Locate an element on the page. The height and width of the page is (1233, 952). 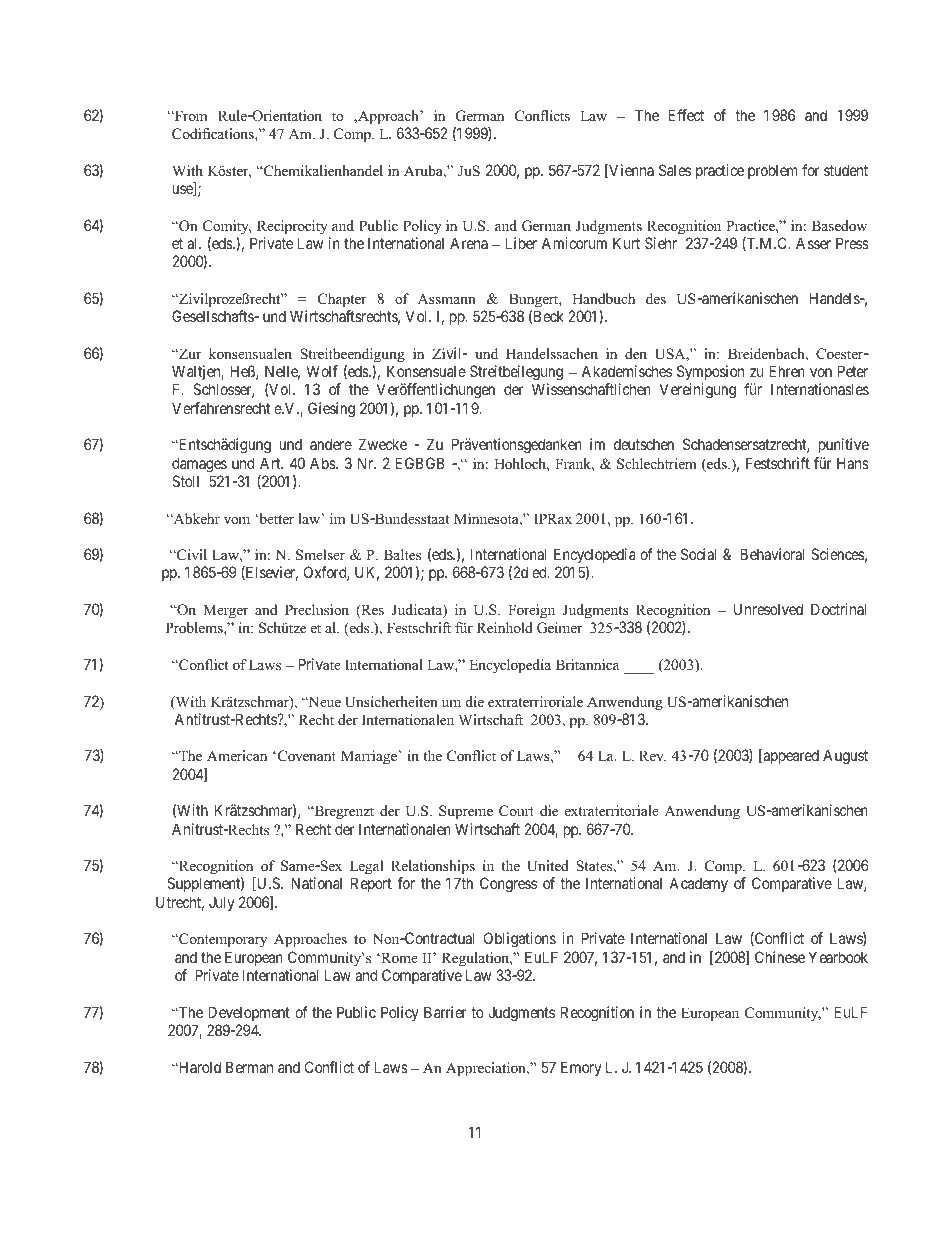
appeared is located at coordinates (790, 756).
